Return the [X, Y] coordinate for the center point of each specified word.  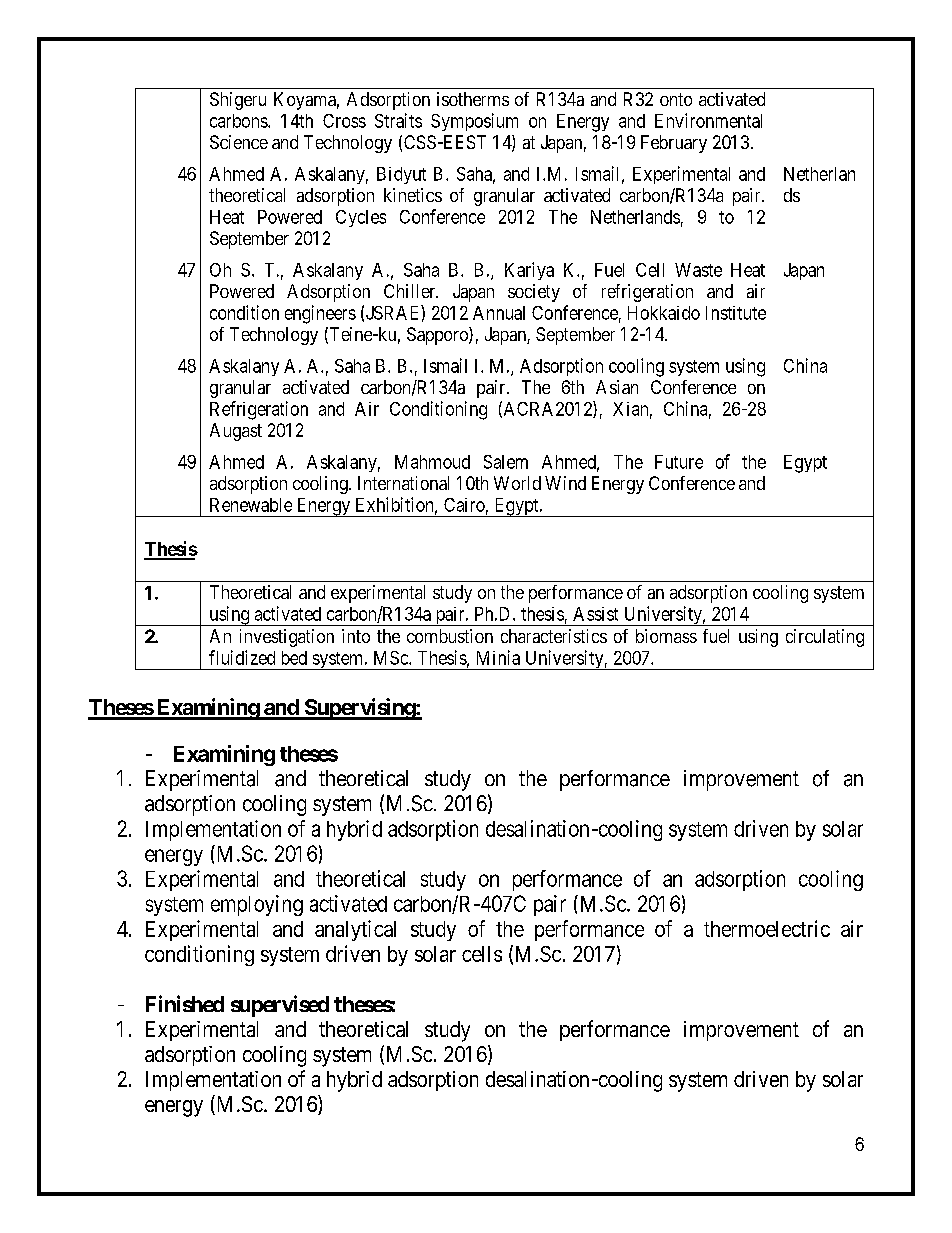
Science [239, 142]
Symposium [474, 122]
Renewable [251, 505]
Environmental [708, 120]
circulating [825, 638]
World [517, 483]
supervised [280, 1006]
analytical [355, 930]
